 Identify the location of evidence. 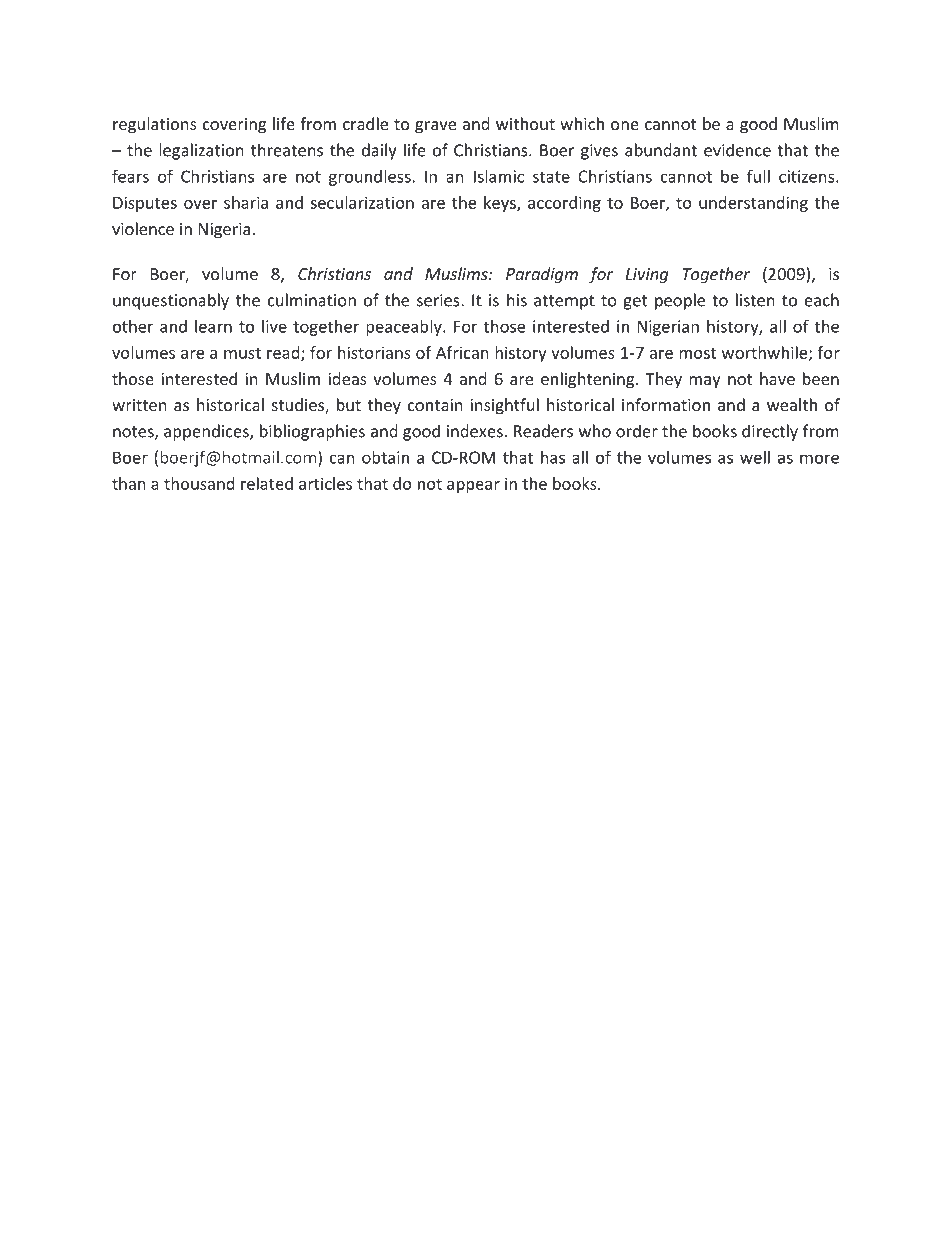
(737, 150).
